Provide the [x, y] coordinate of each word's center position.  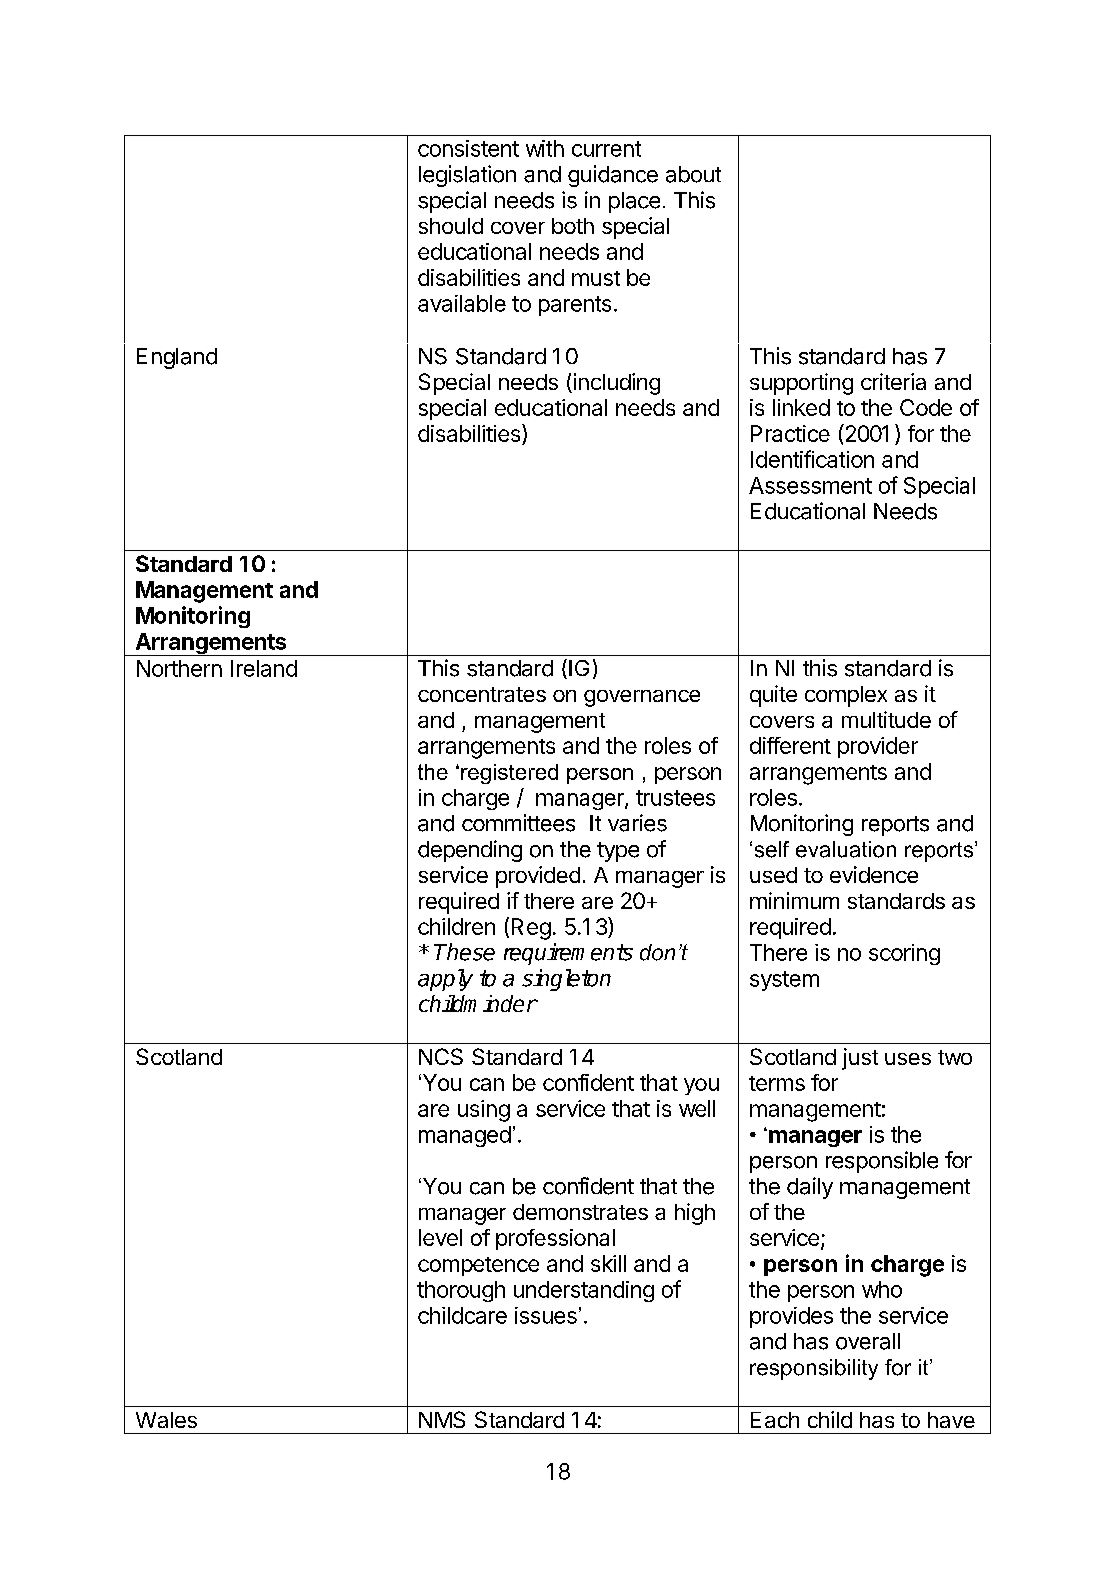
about [693, 174]
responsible [882, 1162]
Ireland [264, 668]
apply [445, 980]
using [484, 1111]
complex [846, 696]
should [451, 226]
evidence [874, 874]
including [615, 384]
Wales [166, 1420]
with [545, 148]
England [177, 358]
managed [465, 1136]
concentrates [482, 694]
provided [538, 877]
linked [801, 407]
